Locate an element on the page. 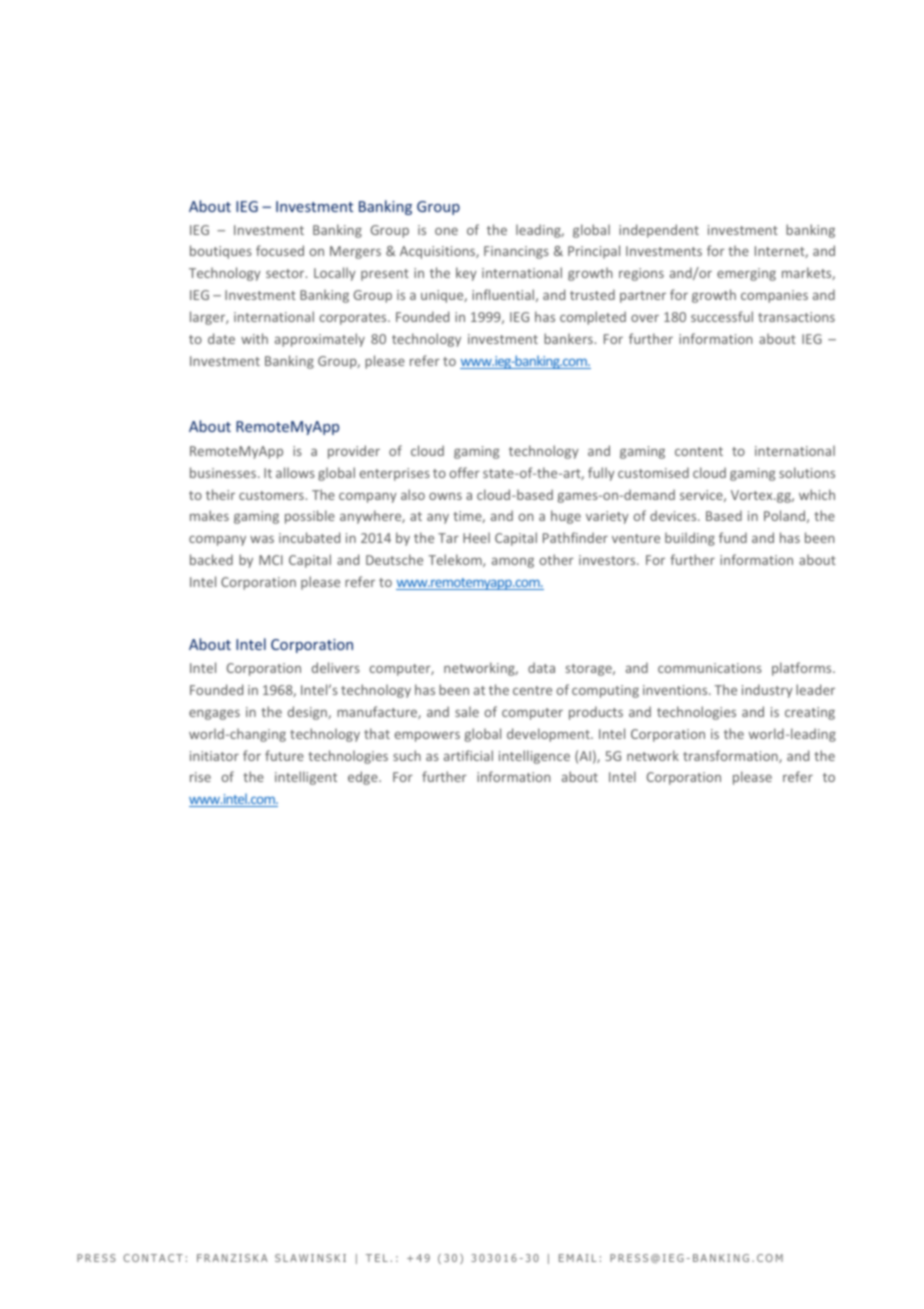  focused is located at coordinates (280, 250).
